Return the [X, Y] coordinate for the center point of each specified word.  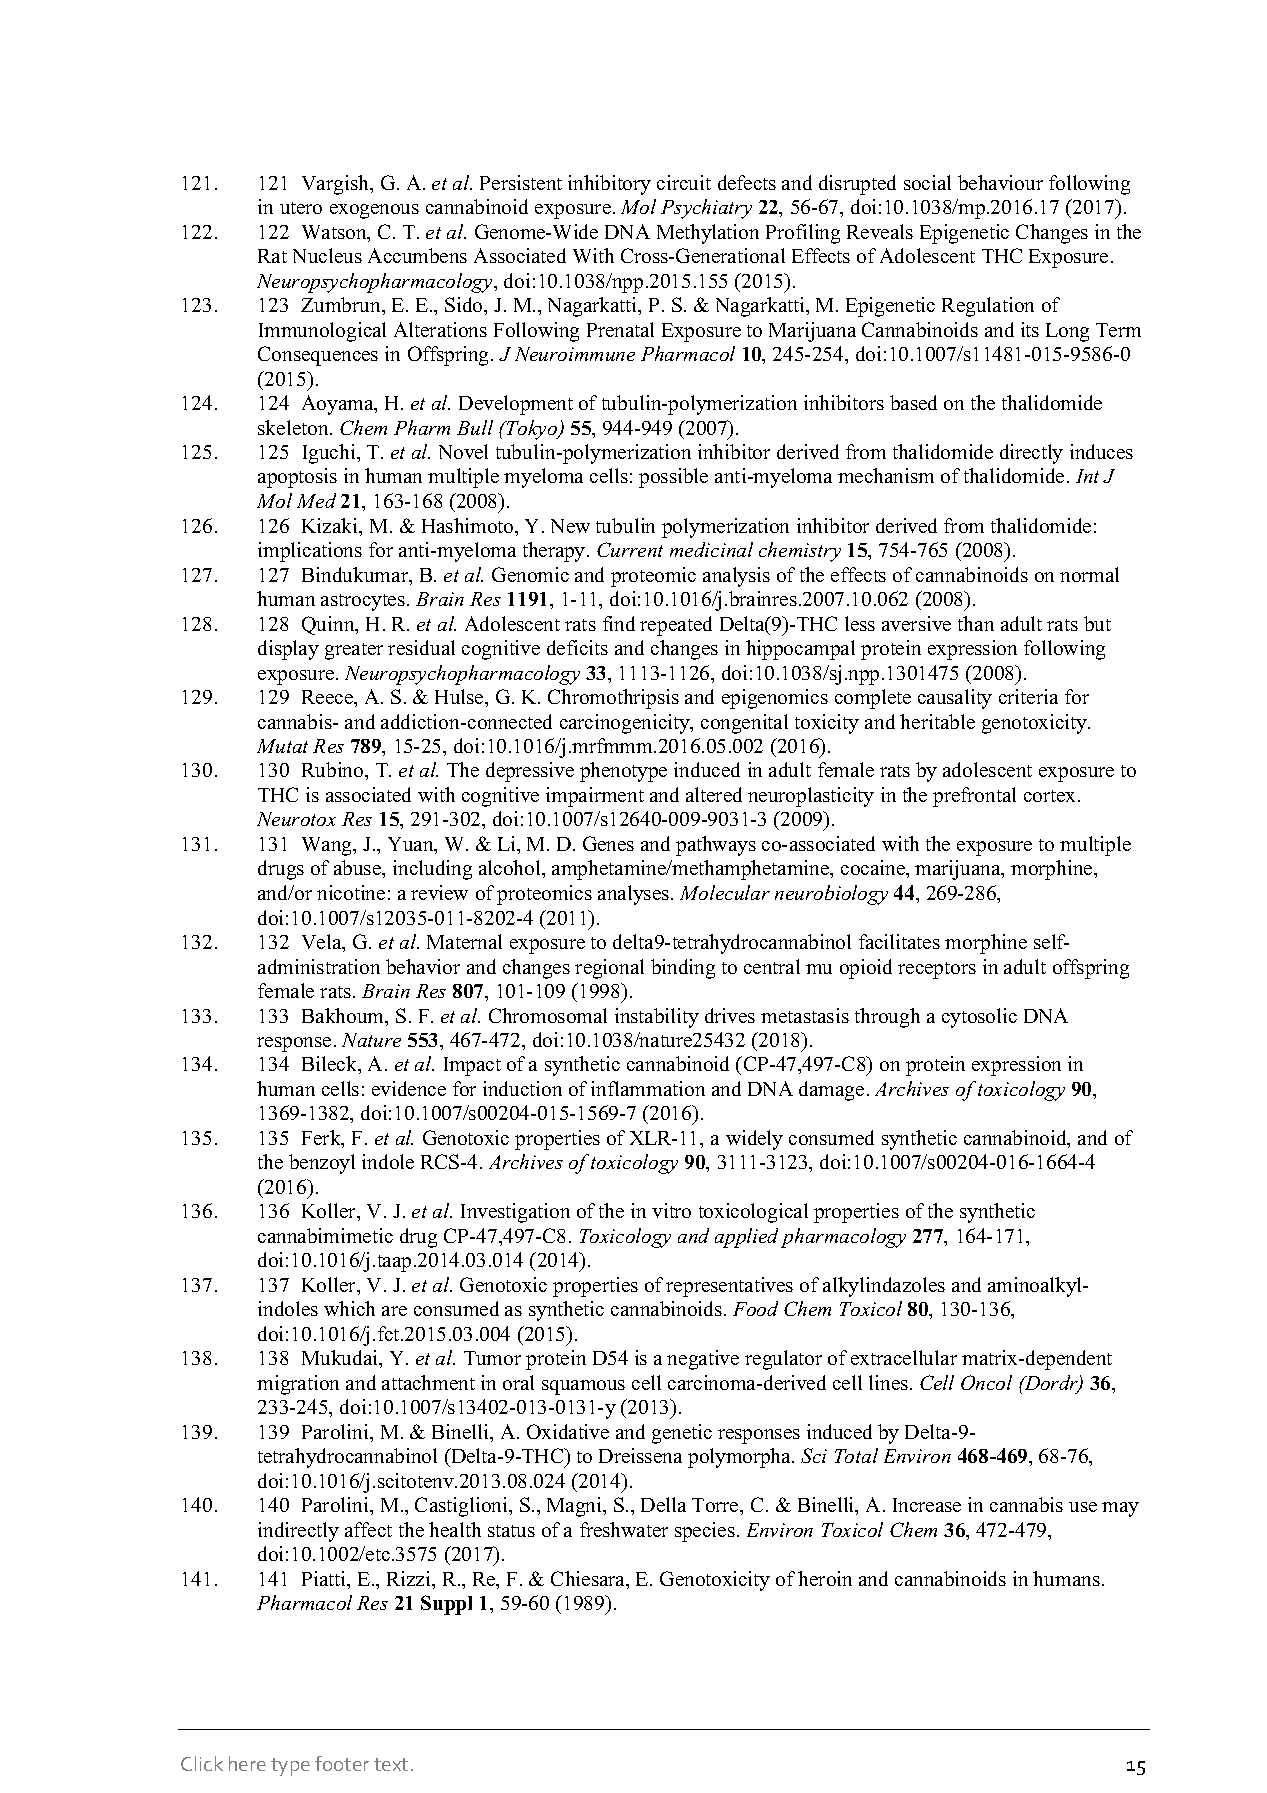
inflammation [648, 1088]
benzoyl [322, 1164]
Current [630, 549]
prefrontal [974, 797]
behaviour [1000, 182]
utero [301, 208]
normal [1089, 574]
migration [298, 1385]
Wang [328, 846]
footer [342, 1763]
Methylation [708, 234]
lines [890, 1382]
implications [310, 552]
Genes [608, 843]
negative [703, 1360]
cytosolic [979, 1018]
